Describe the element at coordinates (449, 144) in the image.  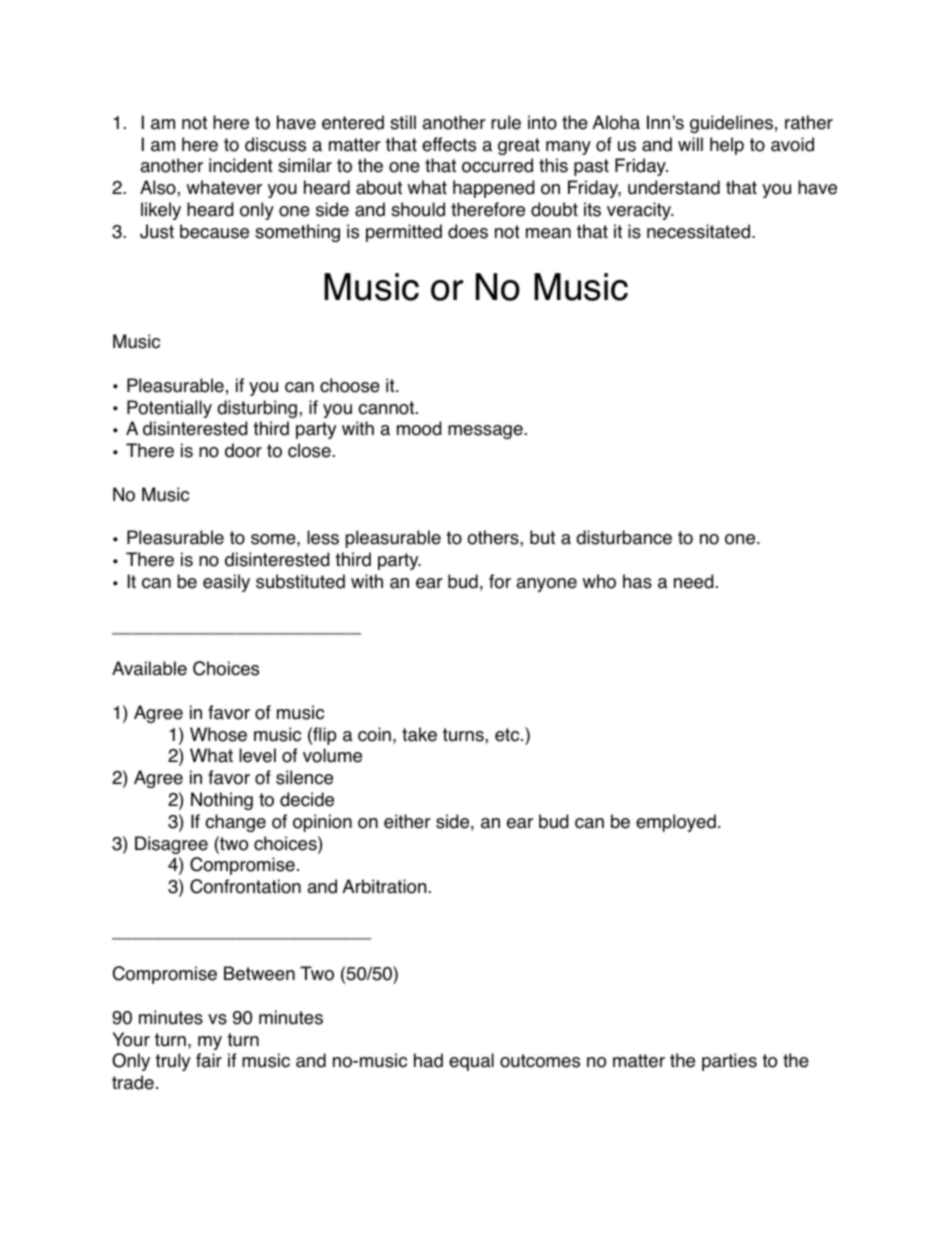
I see `effects` at that location.
